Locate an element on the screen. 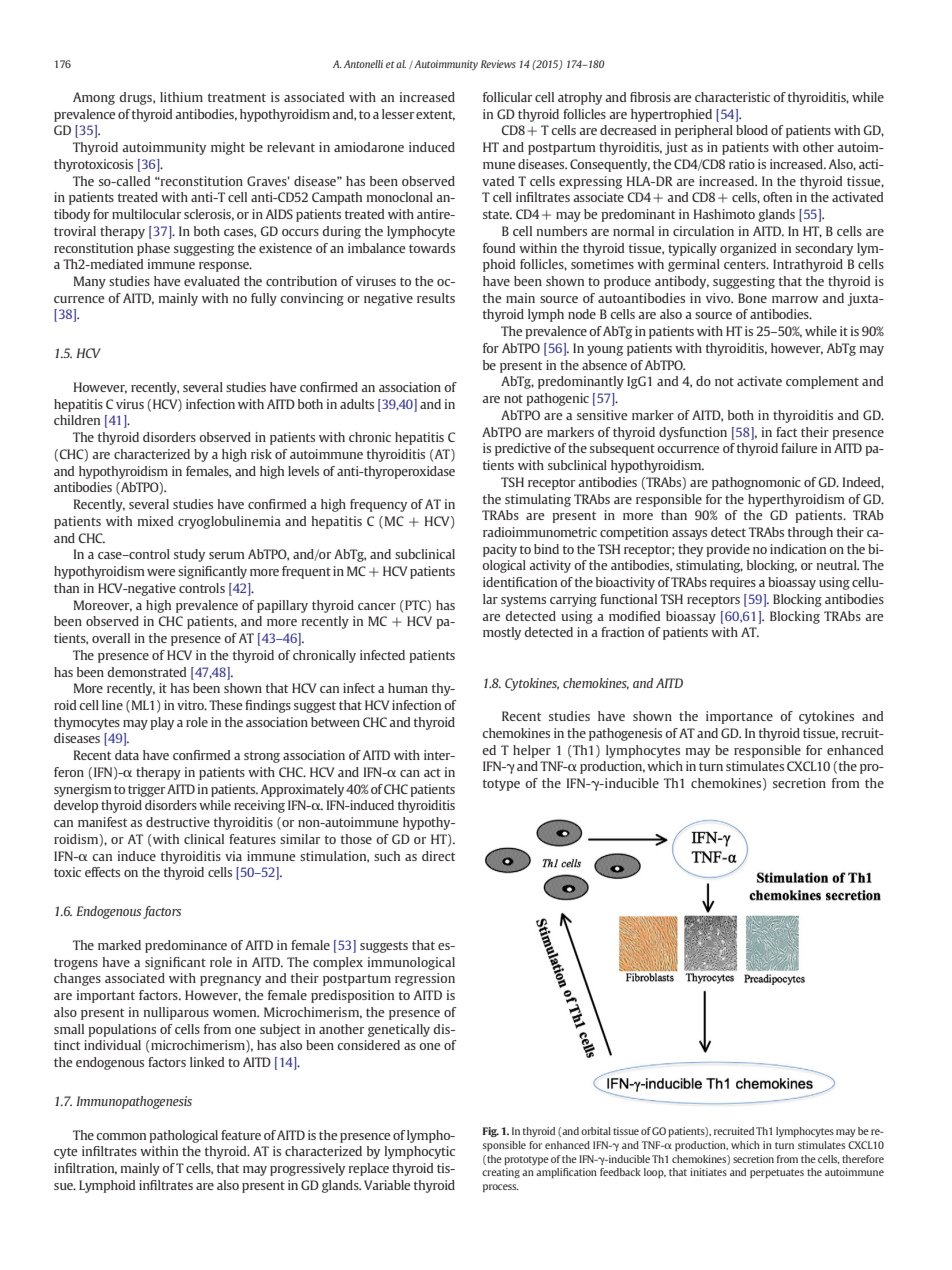  lithium is located at coordinates (181, 97).
